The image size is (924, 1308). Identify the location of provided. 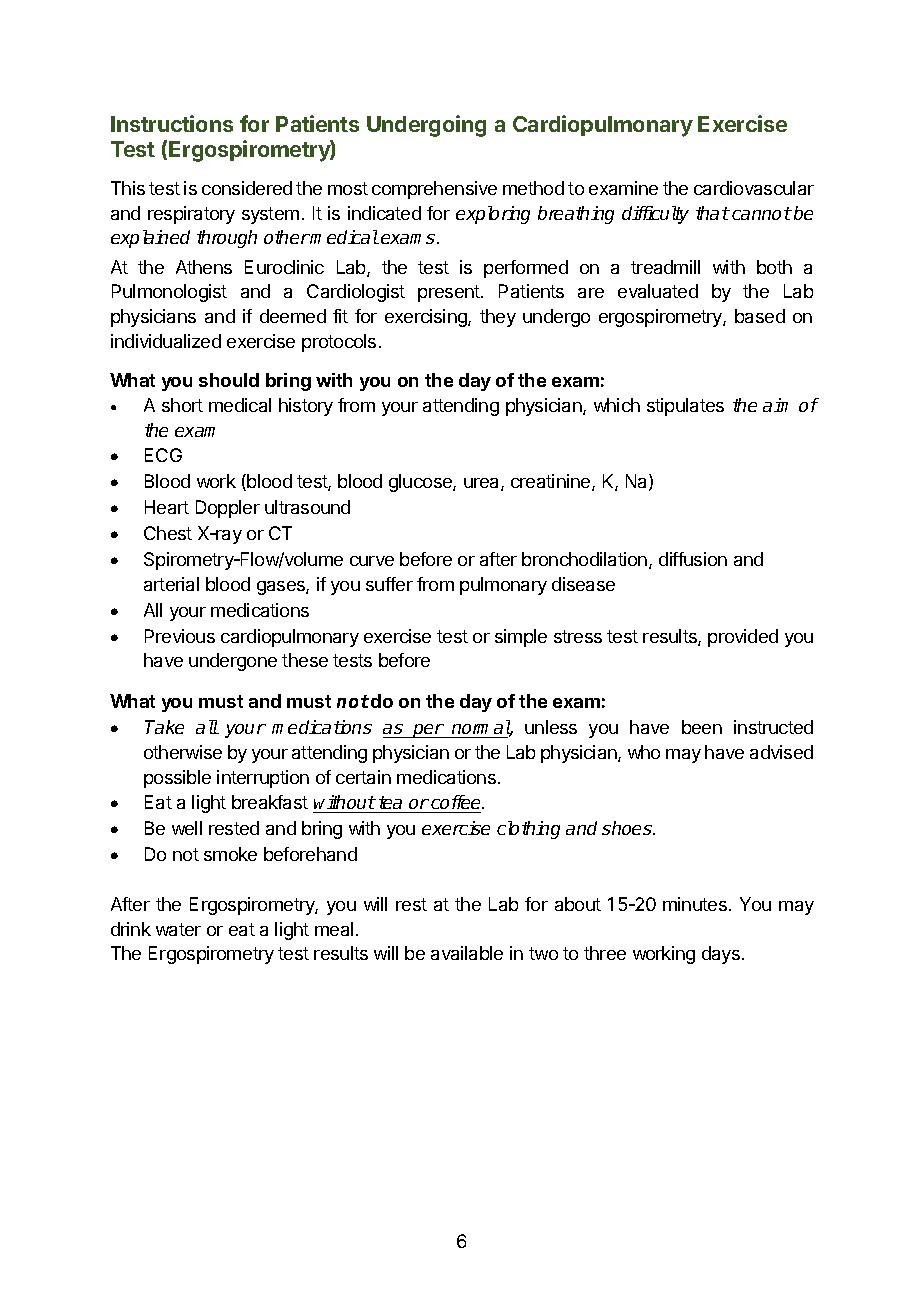
(743, 638).
